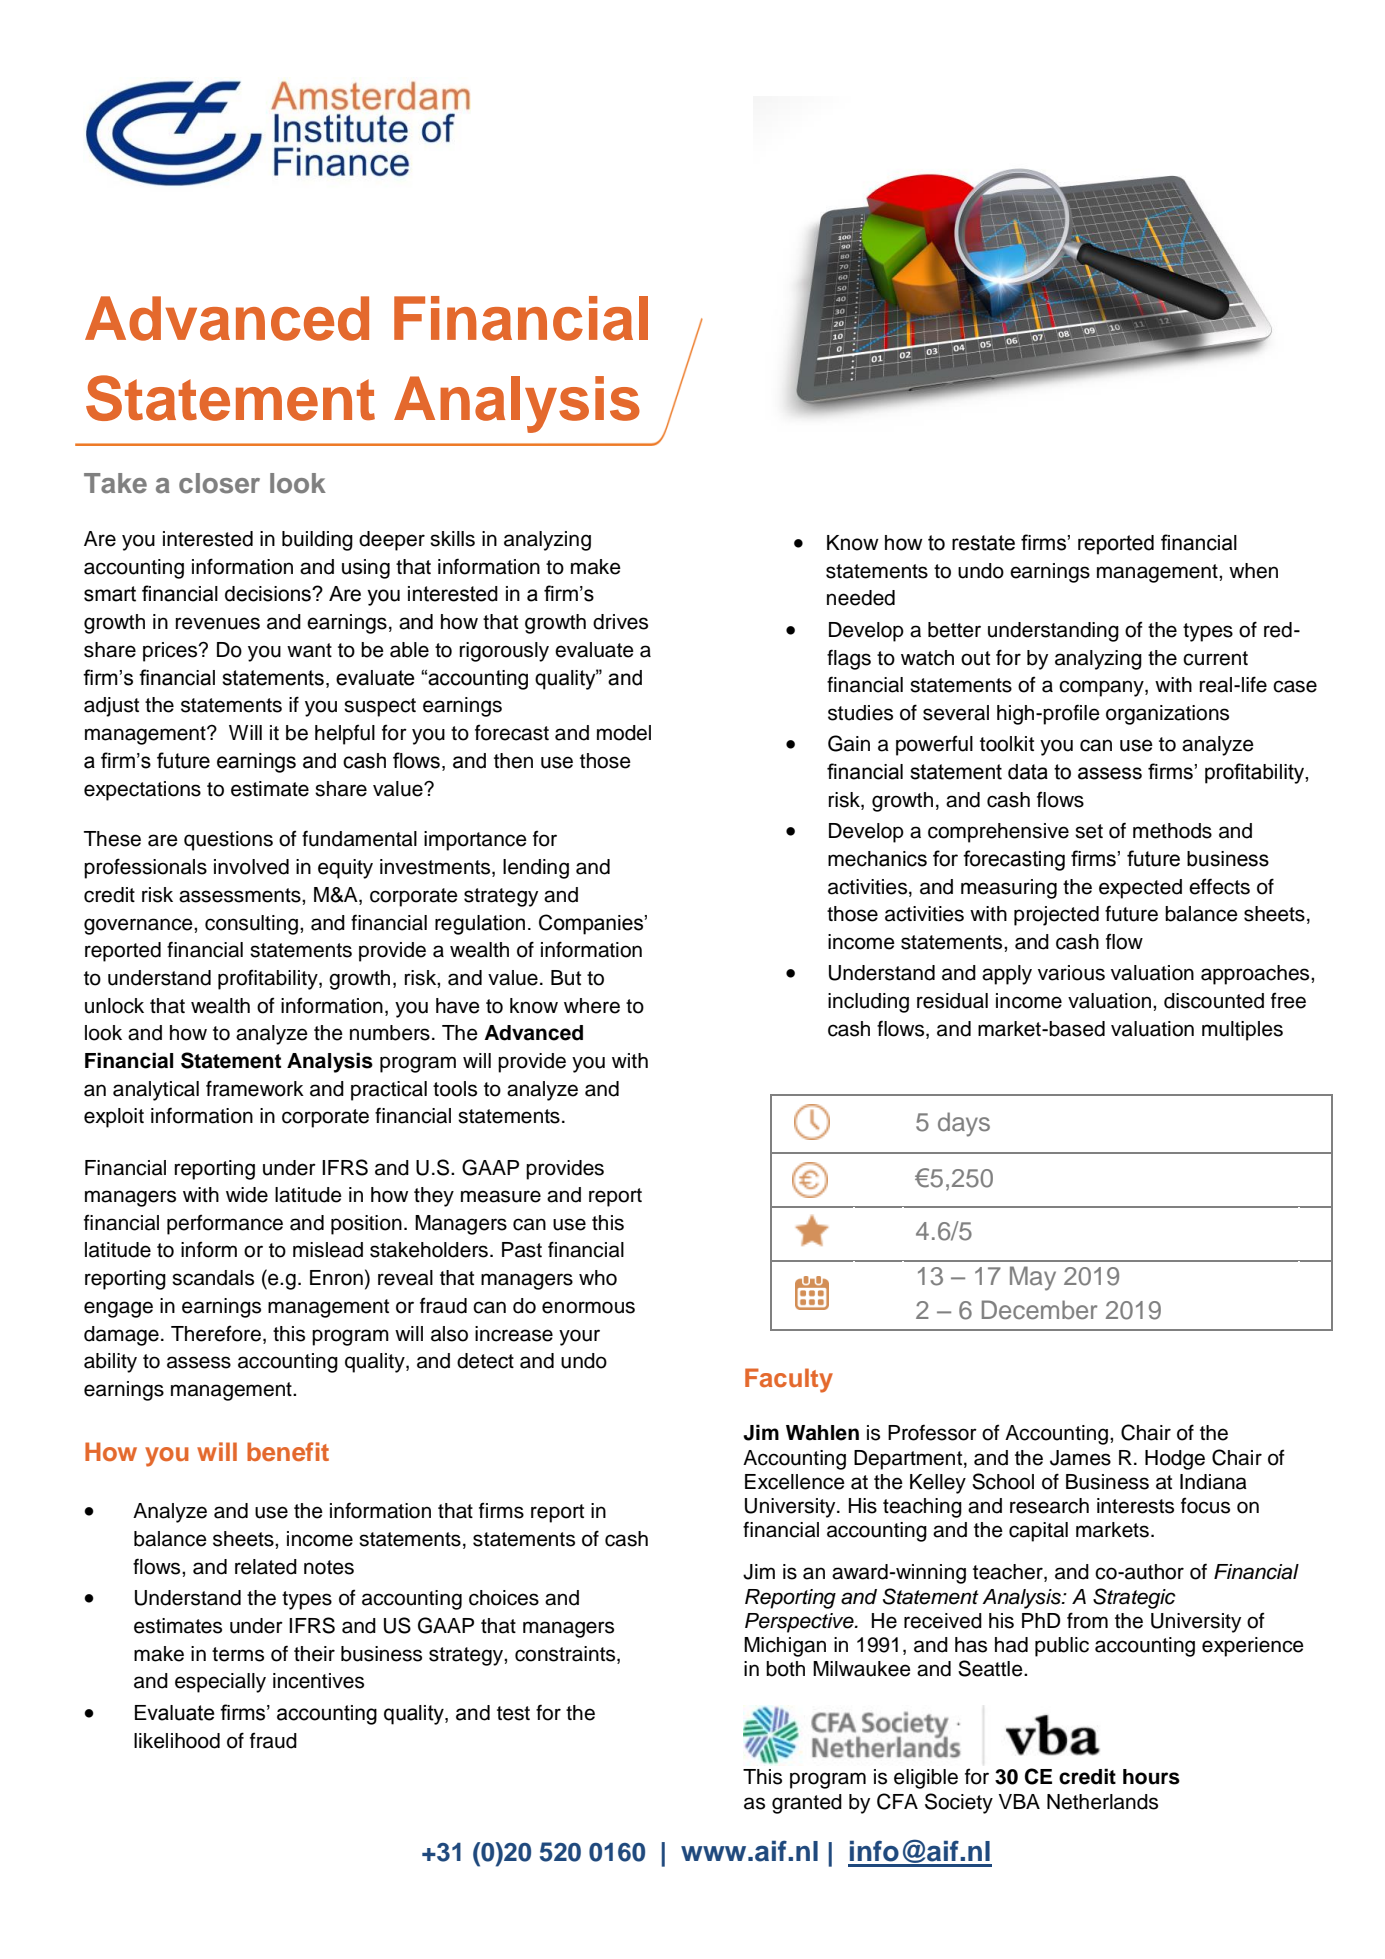  What do you see at coordinates (216, 1333) in the screenshot?
I see `Therefore` at bounding box center [216, 1333].
